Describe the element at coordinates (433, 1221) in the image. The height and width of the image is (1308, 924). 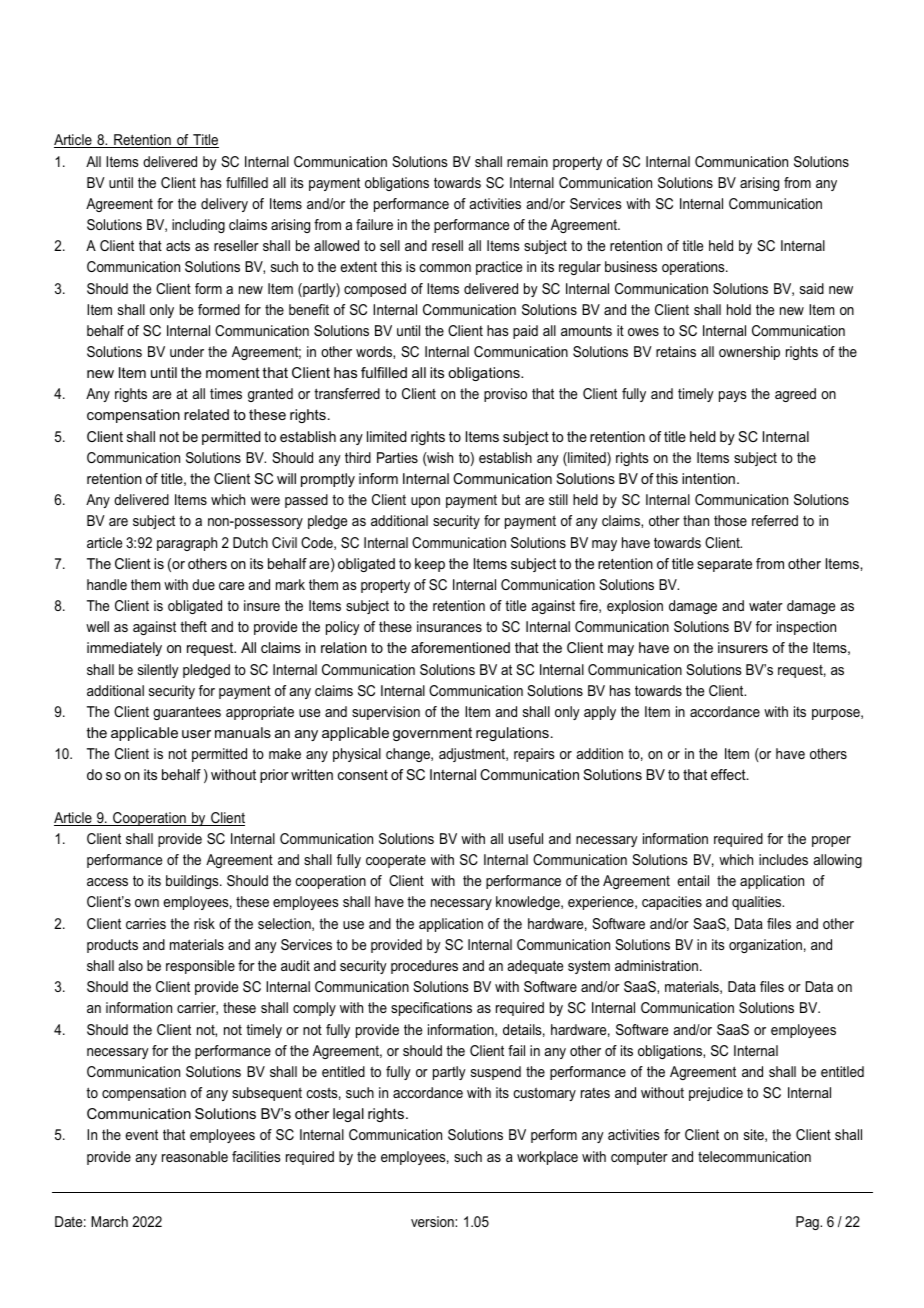
I see `version` at that location.
